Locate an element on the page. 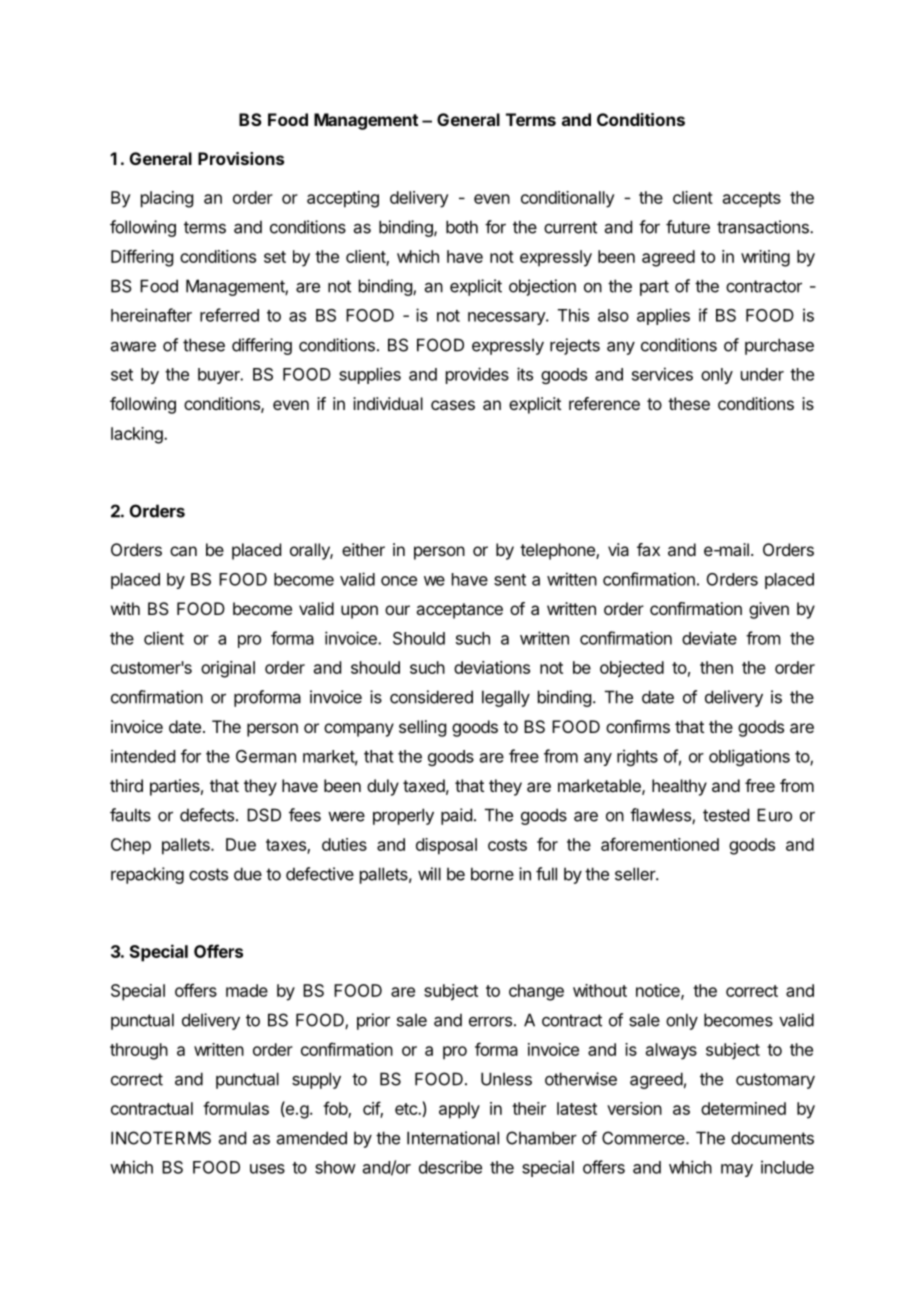 Image resolution: width=924 pixels, height=1308 pixels. formulas is located at coordinates (236, 1108).
